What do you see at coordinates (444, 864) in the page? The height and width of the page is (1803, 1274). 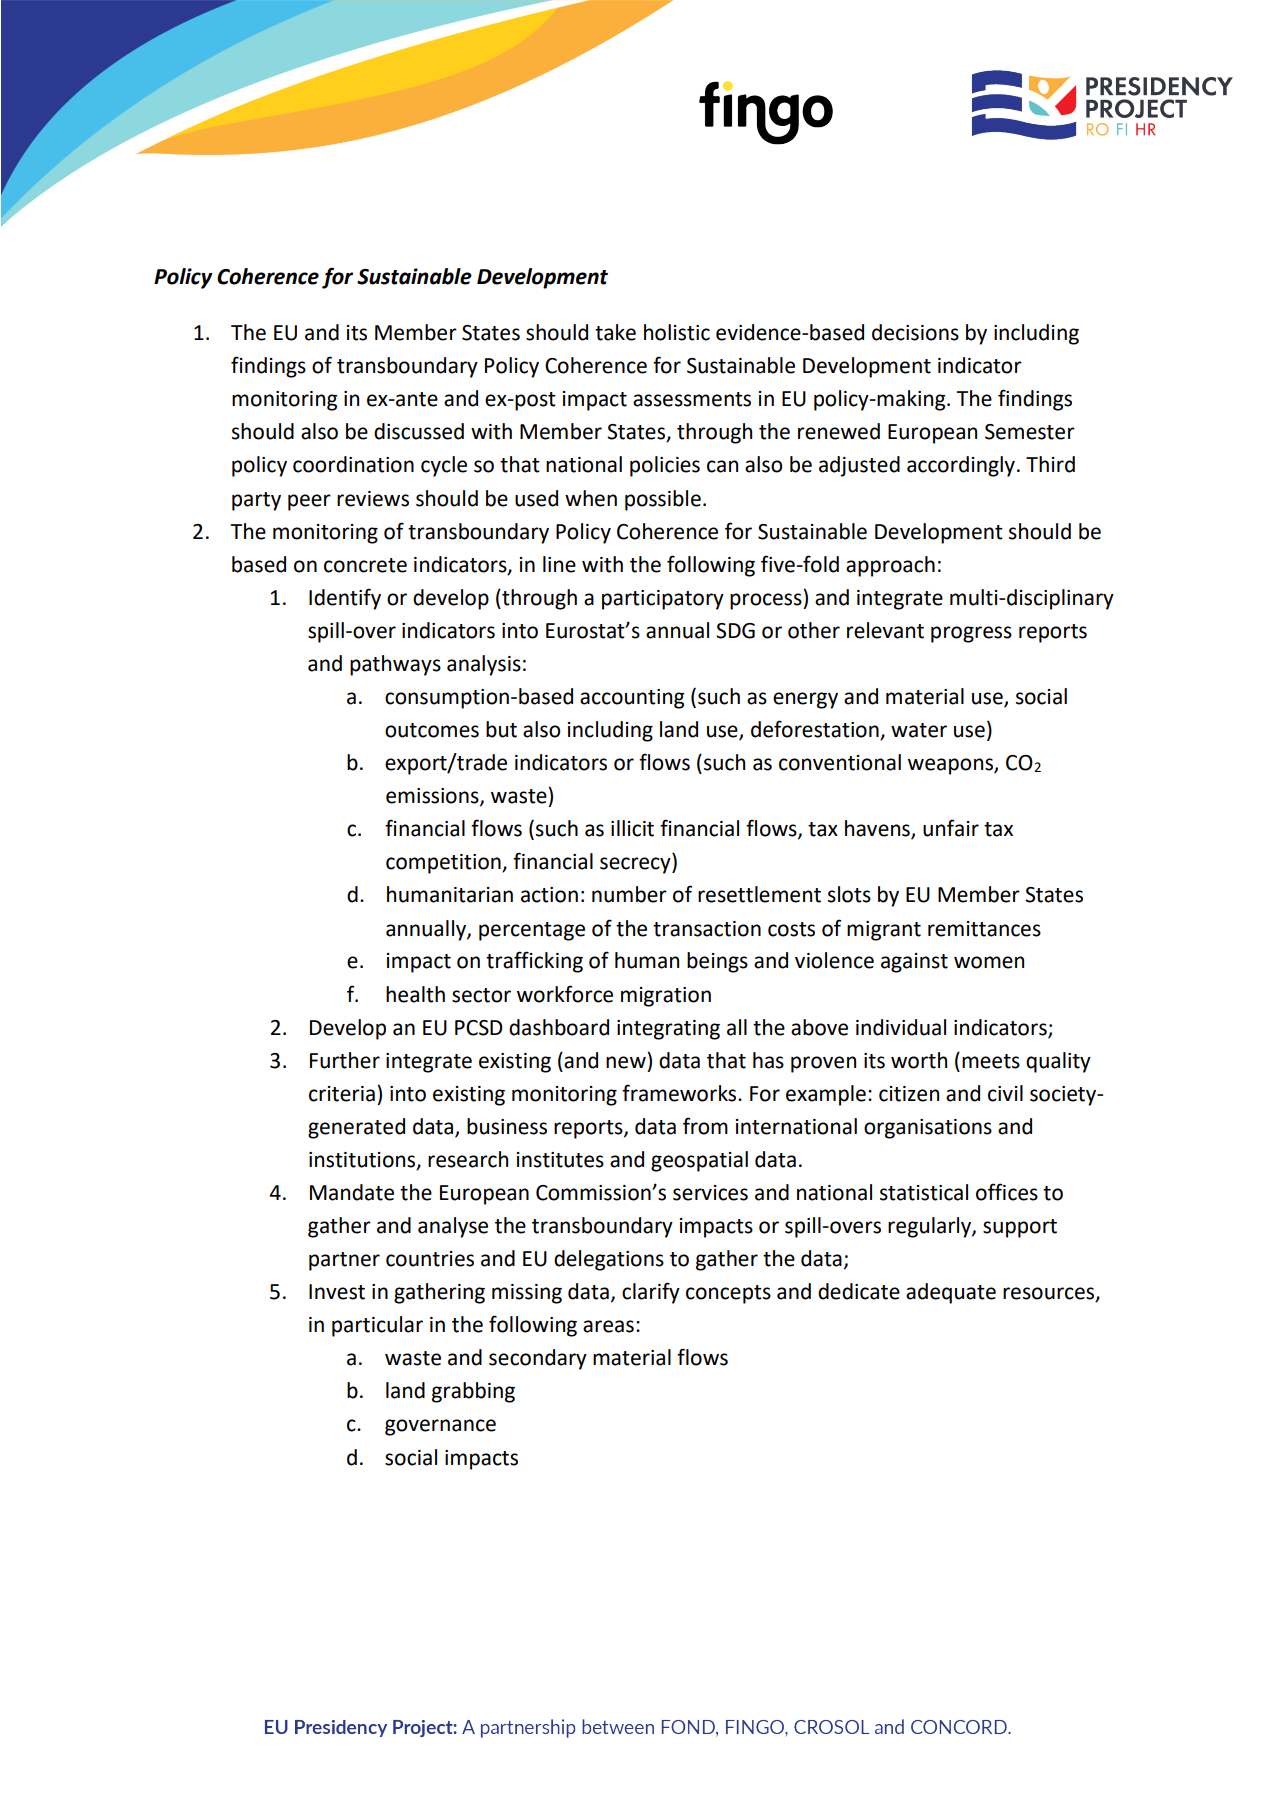 I see `competition` at bounding box center [444, 864].
